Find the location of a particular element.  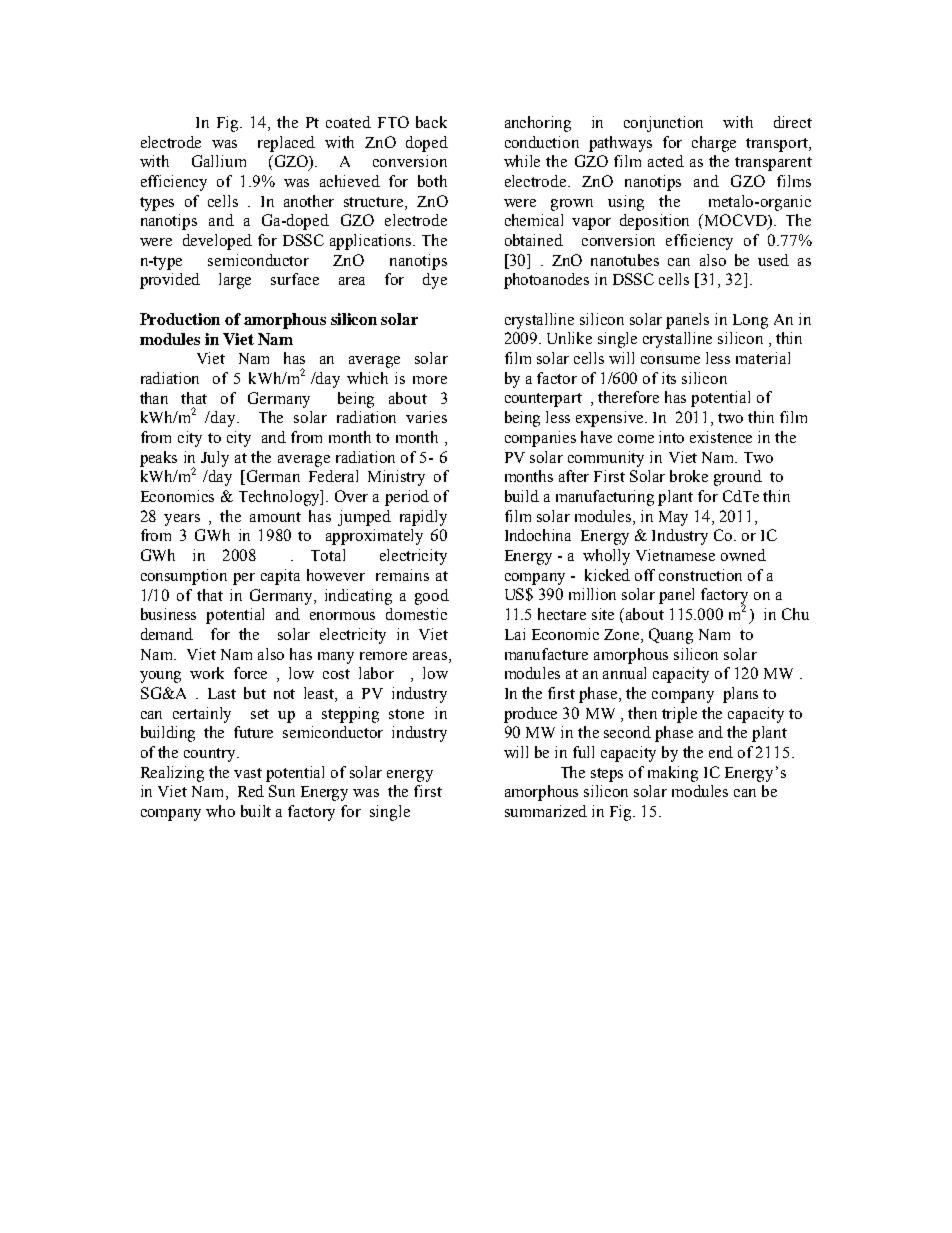

Long is located at coordinates (750, 321).
